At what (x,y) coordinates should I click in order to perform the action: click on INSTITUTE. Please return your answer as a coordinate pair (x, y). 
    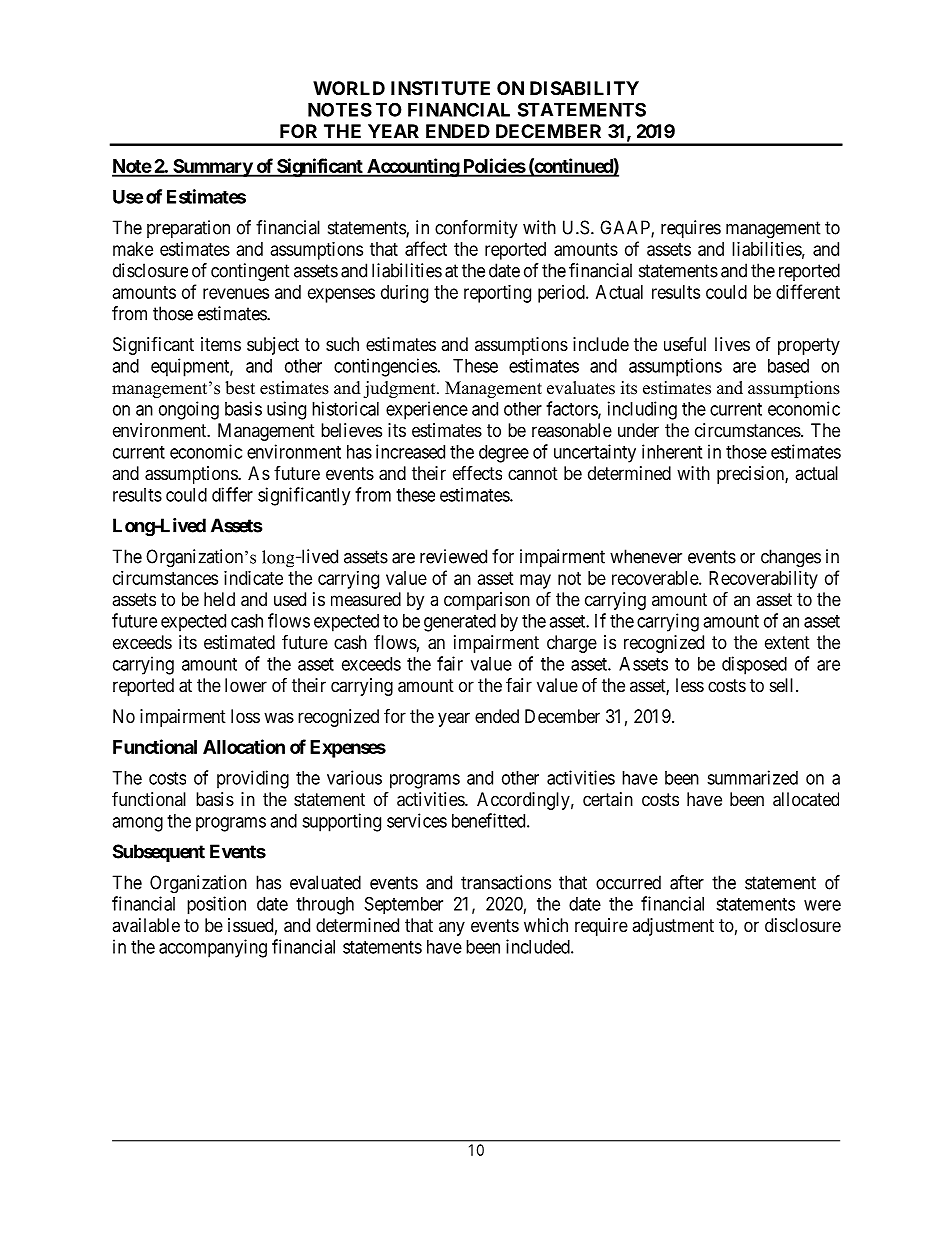
    Looking at the image, I should click on (440, 88).
